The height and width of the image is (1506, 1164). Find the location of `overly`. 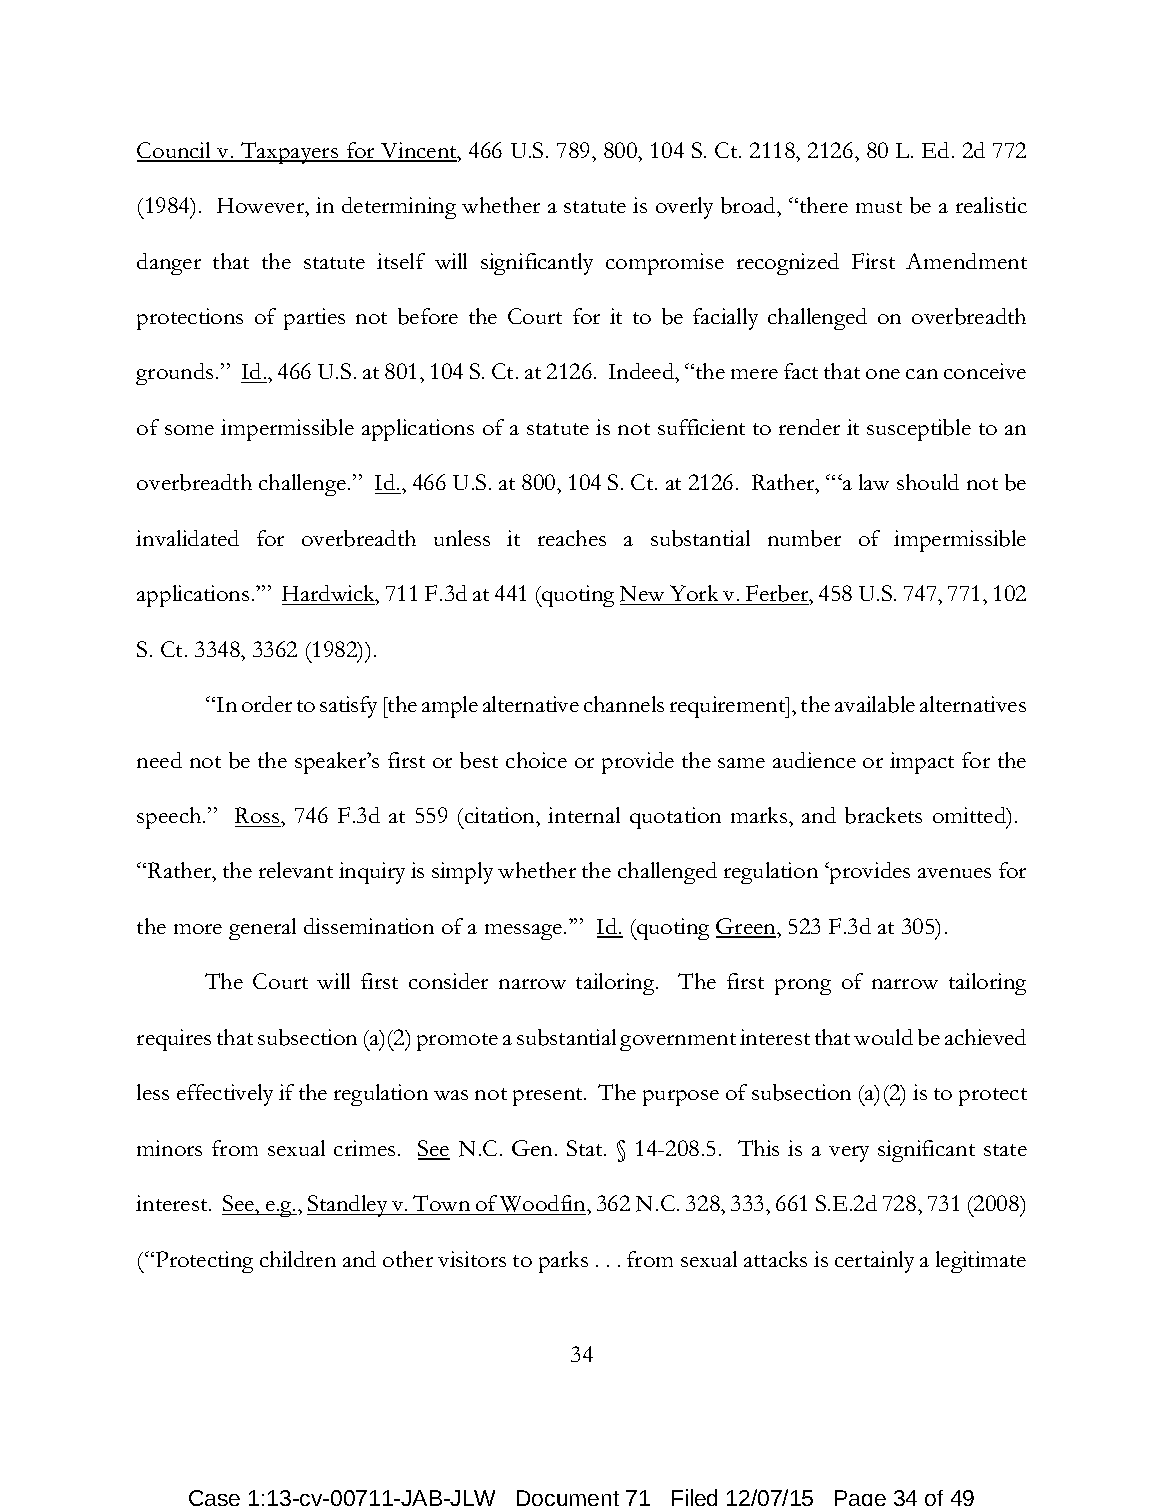

overly is located at coordinates (684, 208).
